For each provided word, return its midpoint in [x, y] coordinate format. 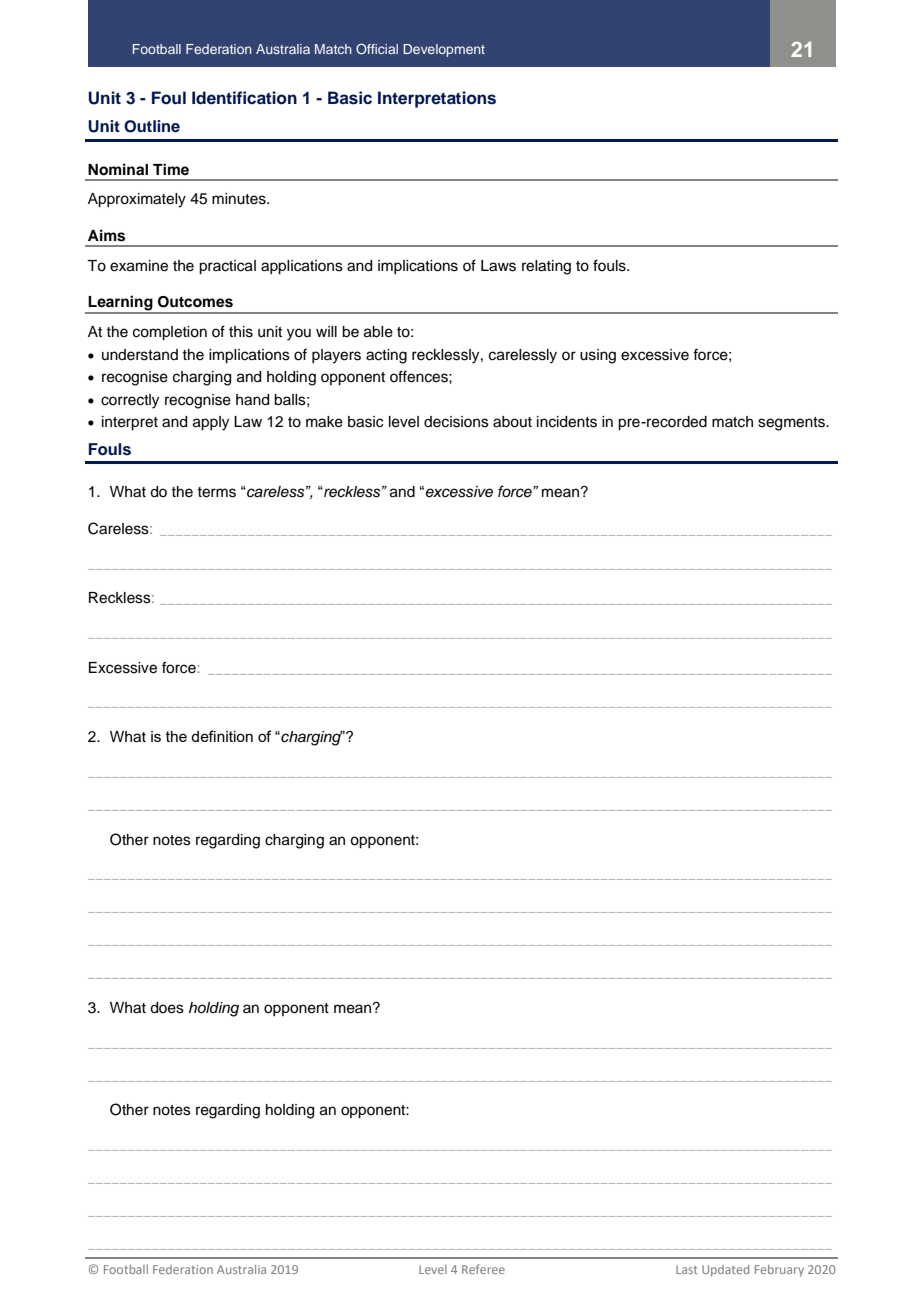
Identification [244, 98]
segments [792, 424]
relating [546, 267]
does [167, 1008]
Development [444, 50]
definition [222, 736]
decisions [456, 422]
